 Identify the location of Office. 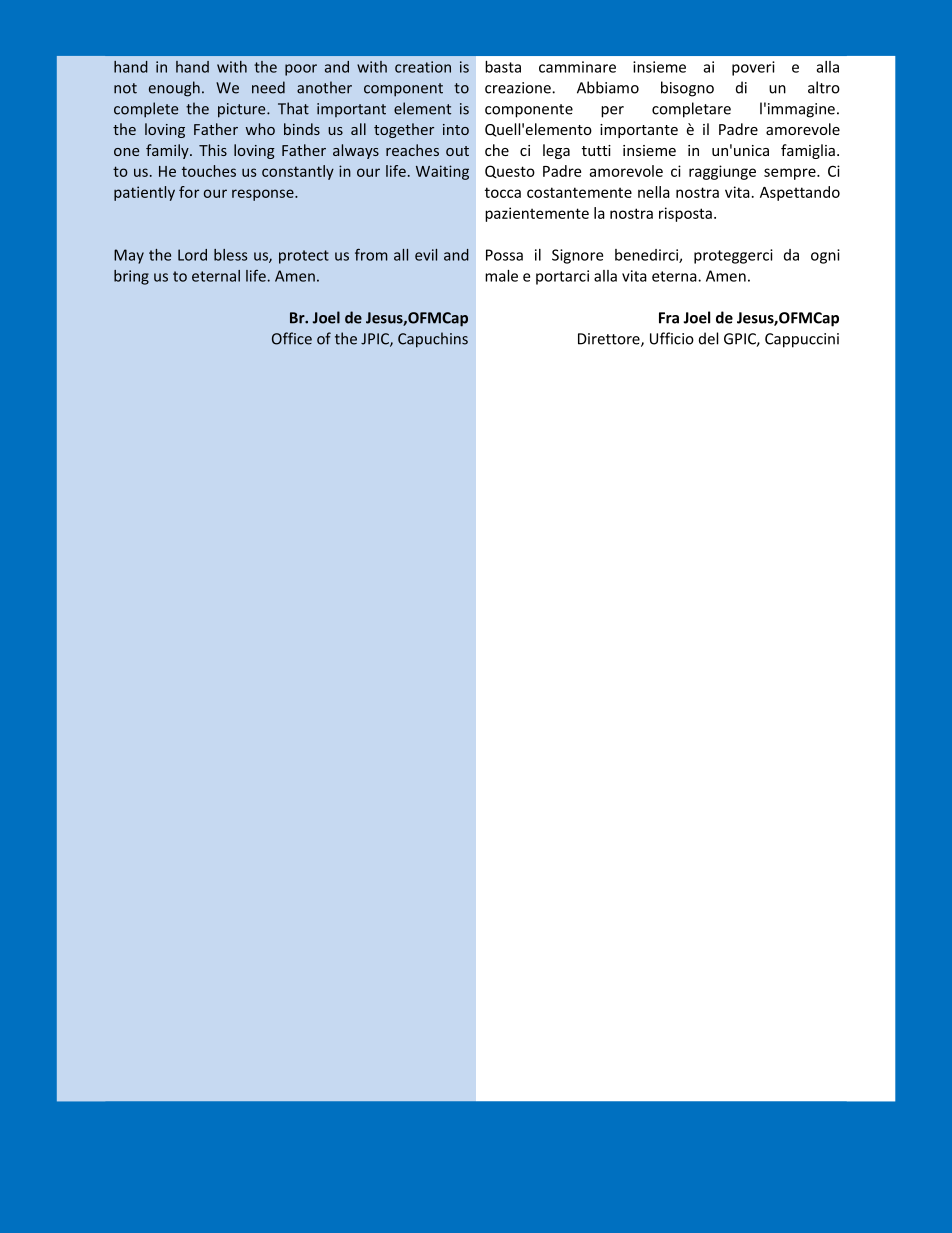
(292, 338).
